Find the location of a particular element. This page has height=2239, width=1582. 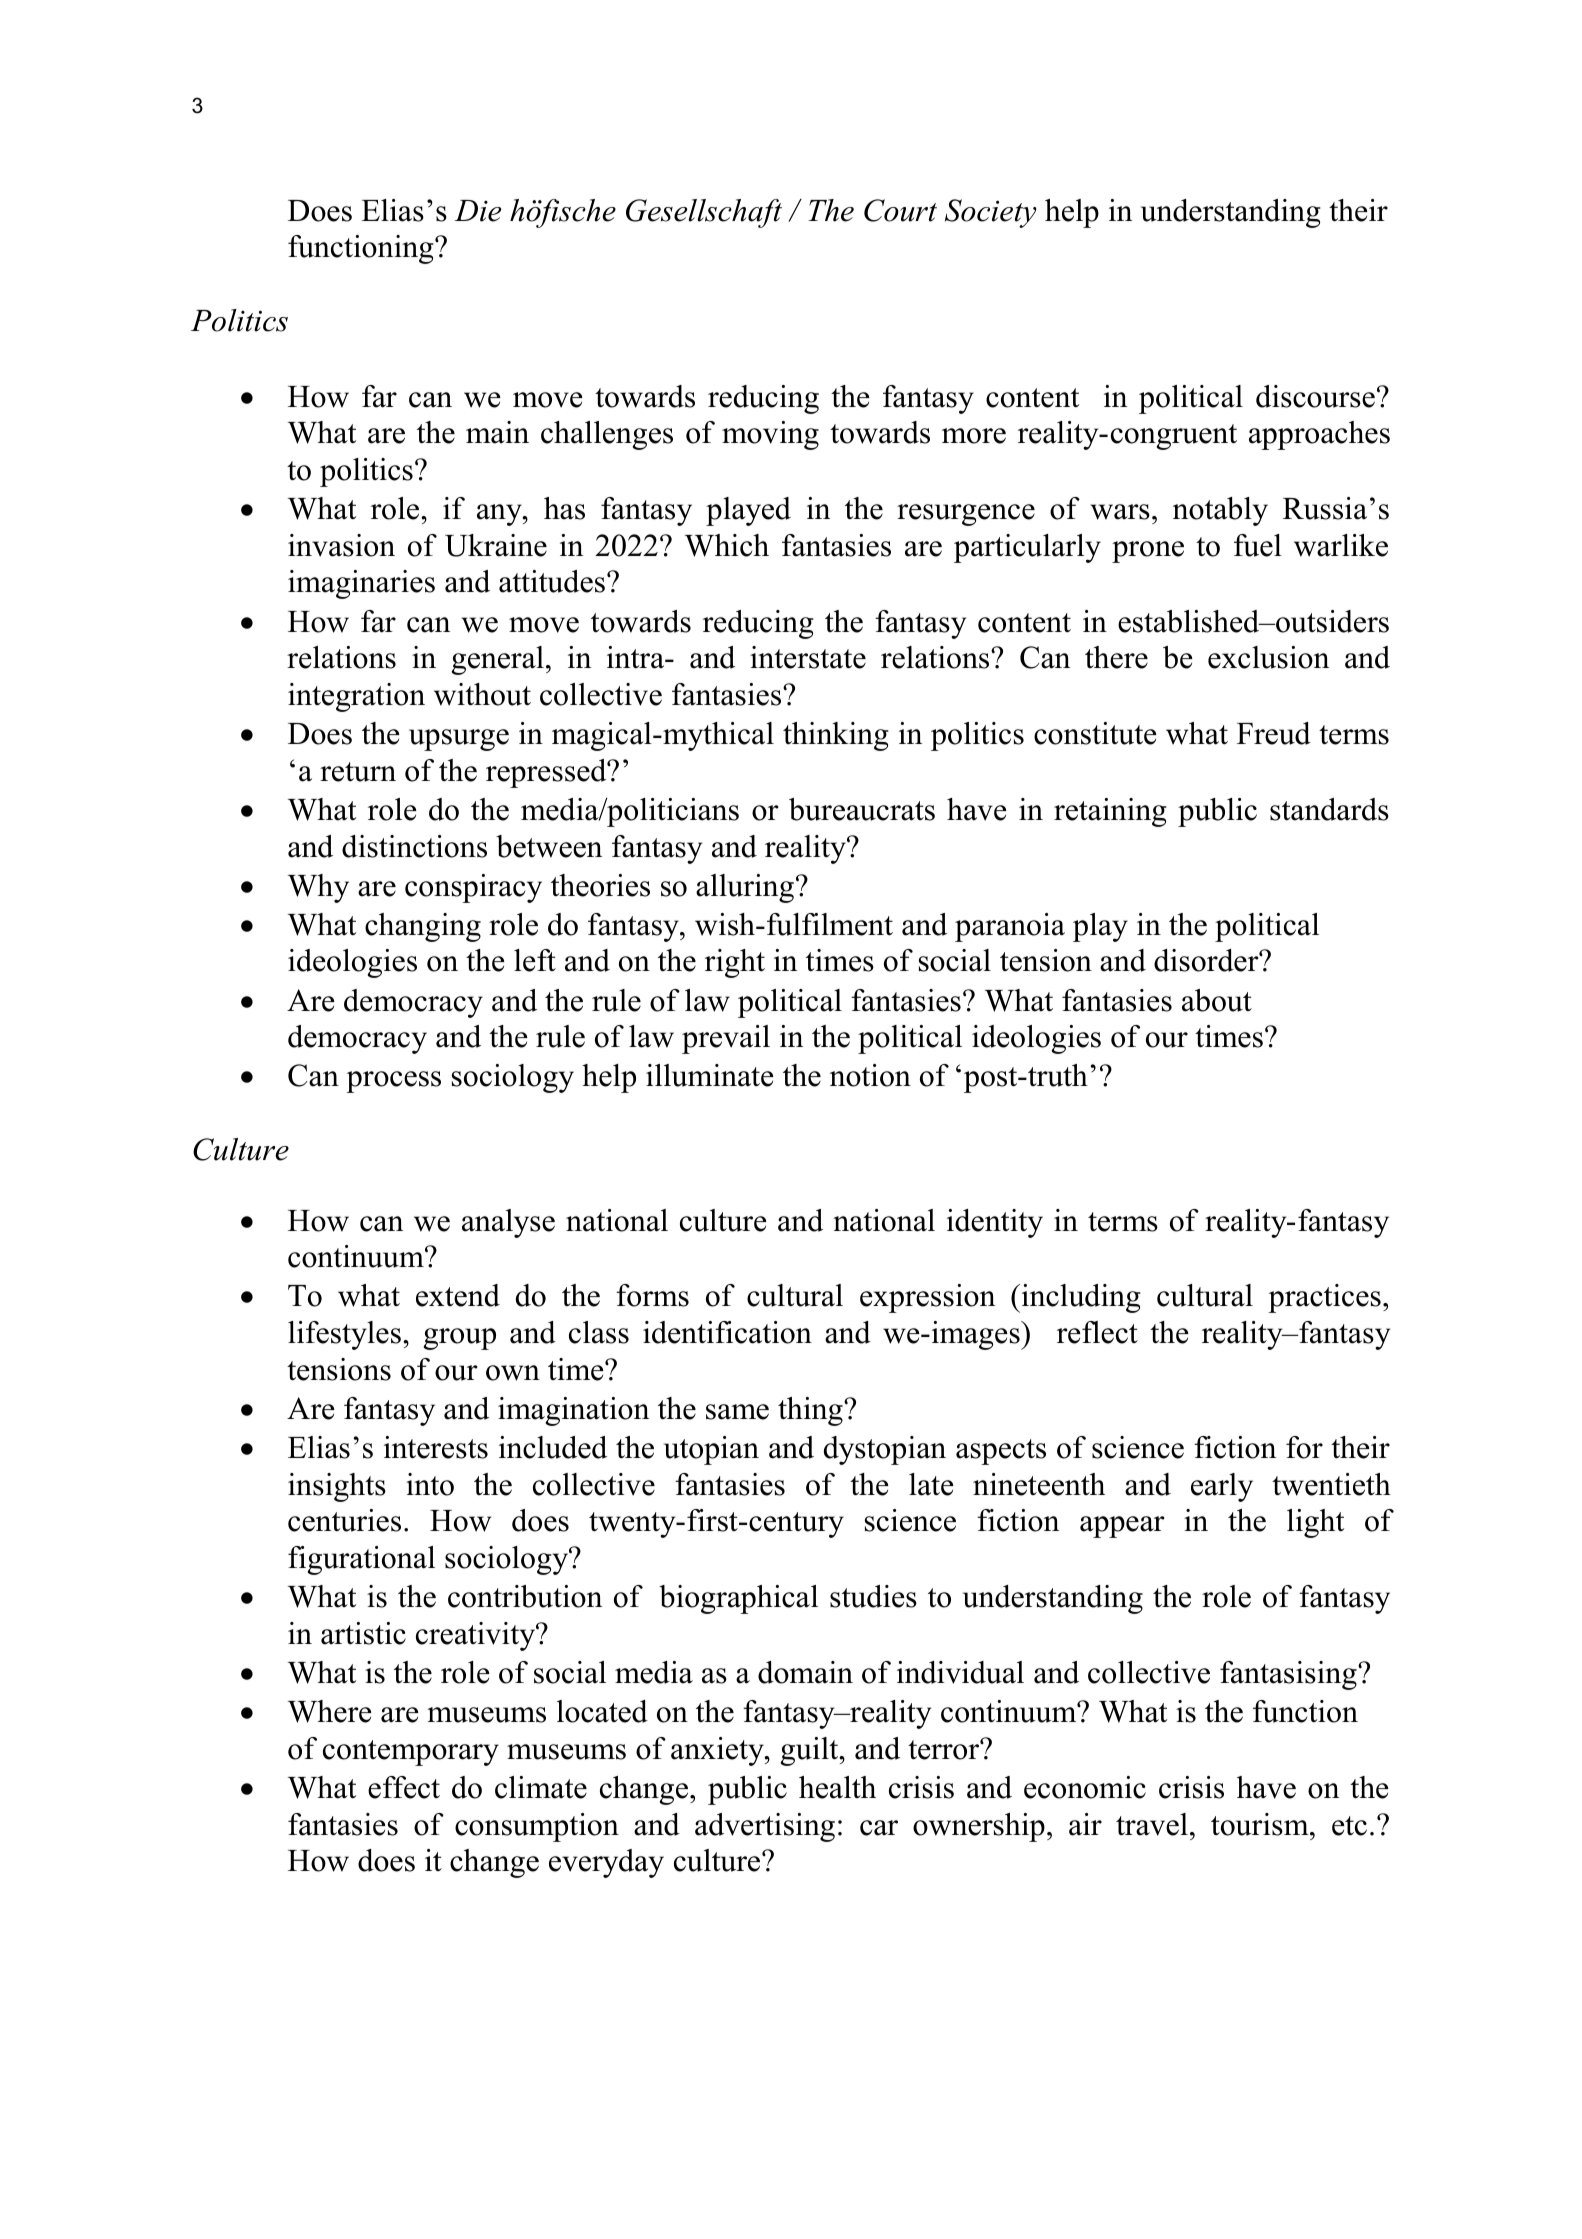

health is located at coordinates (837, 1787).
